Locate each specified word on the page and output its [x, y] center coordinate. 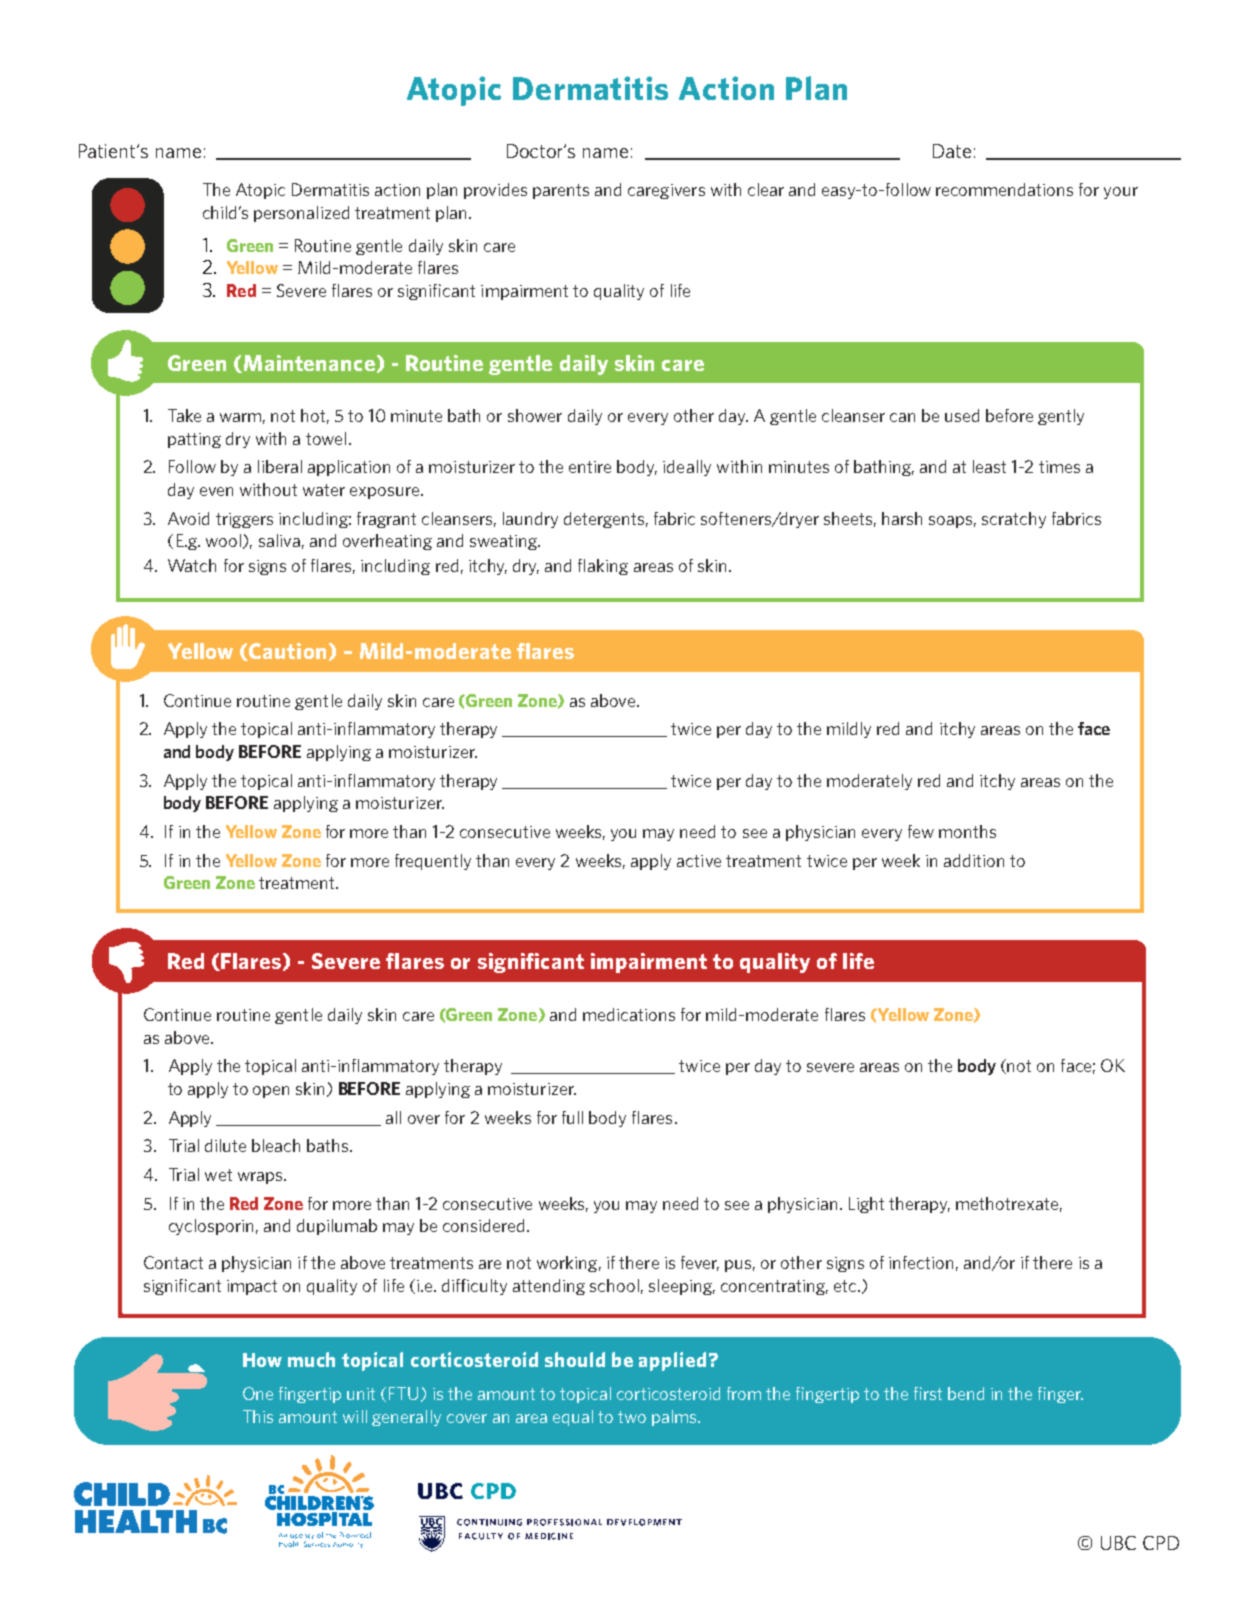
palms [675, 1418]
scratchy [1014, 520]
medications [629, 1014]
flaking [603, 567]
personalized [301, 214]
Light [866, 1205]
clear [766, 189]
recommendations [1004, 189]
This [258, 1416]
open [271, 1092]
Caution [286, 652]
